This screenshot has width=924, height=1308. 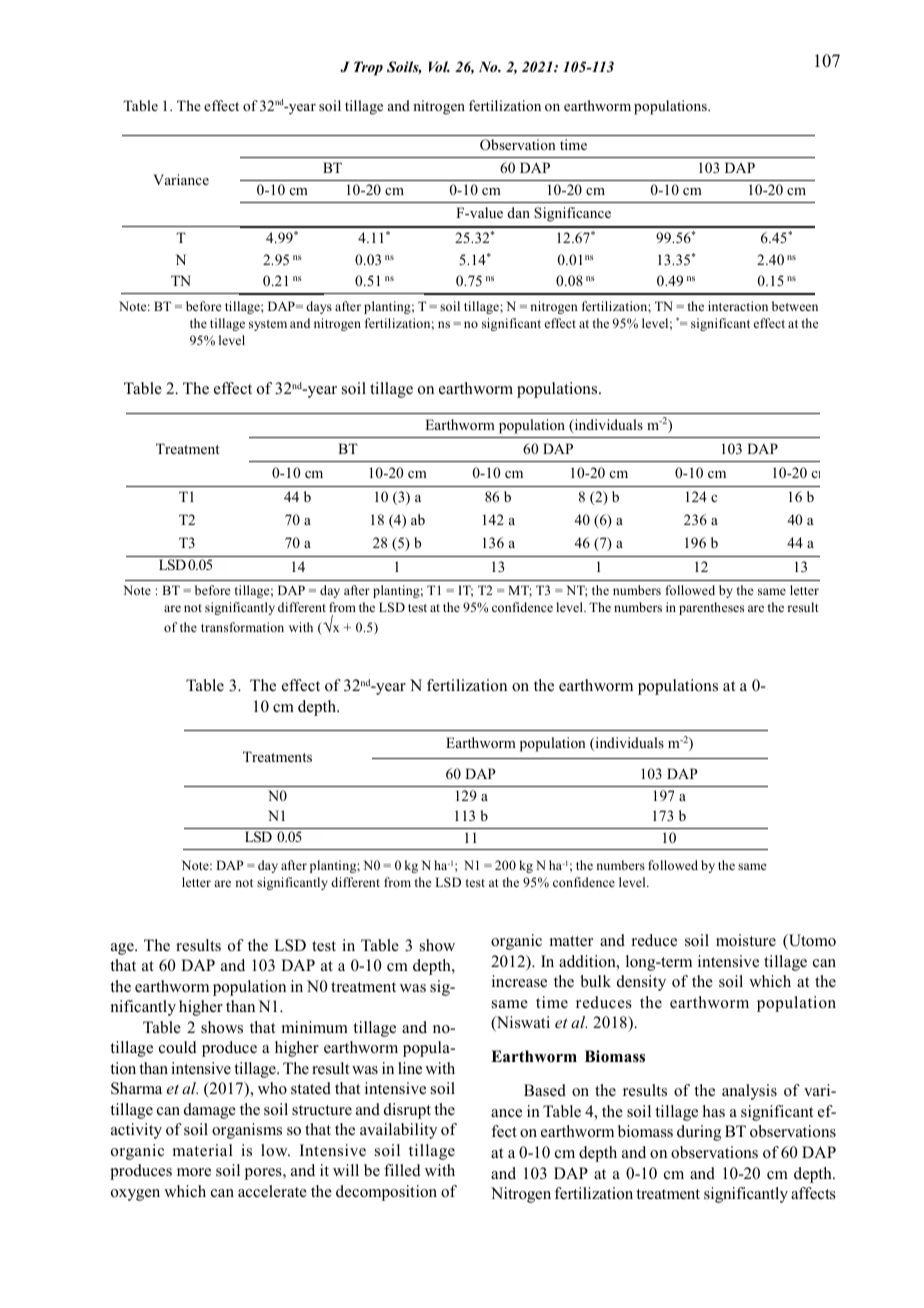 What do you see at coordinates (519, 212) in the screenshot?
I see `dan` at bounding box center [519, 212].
